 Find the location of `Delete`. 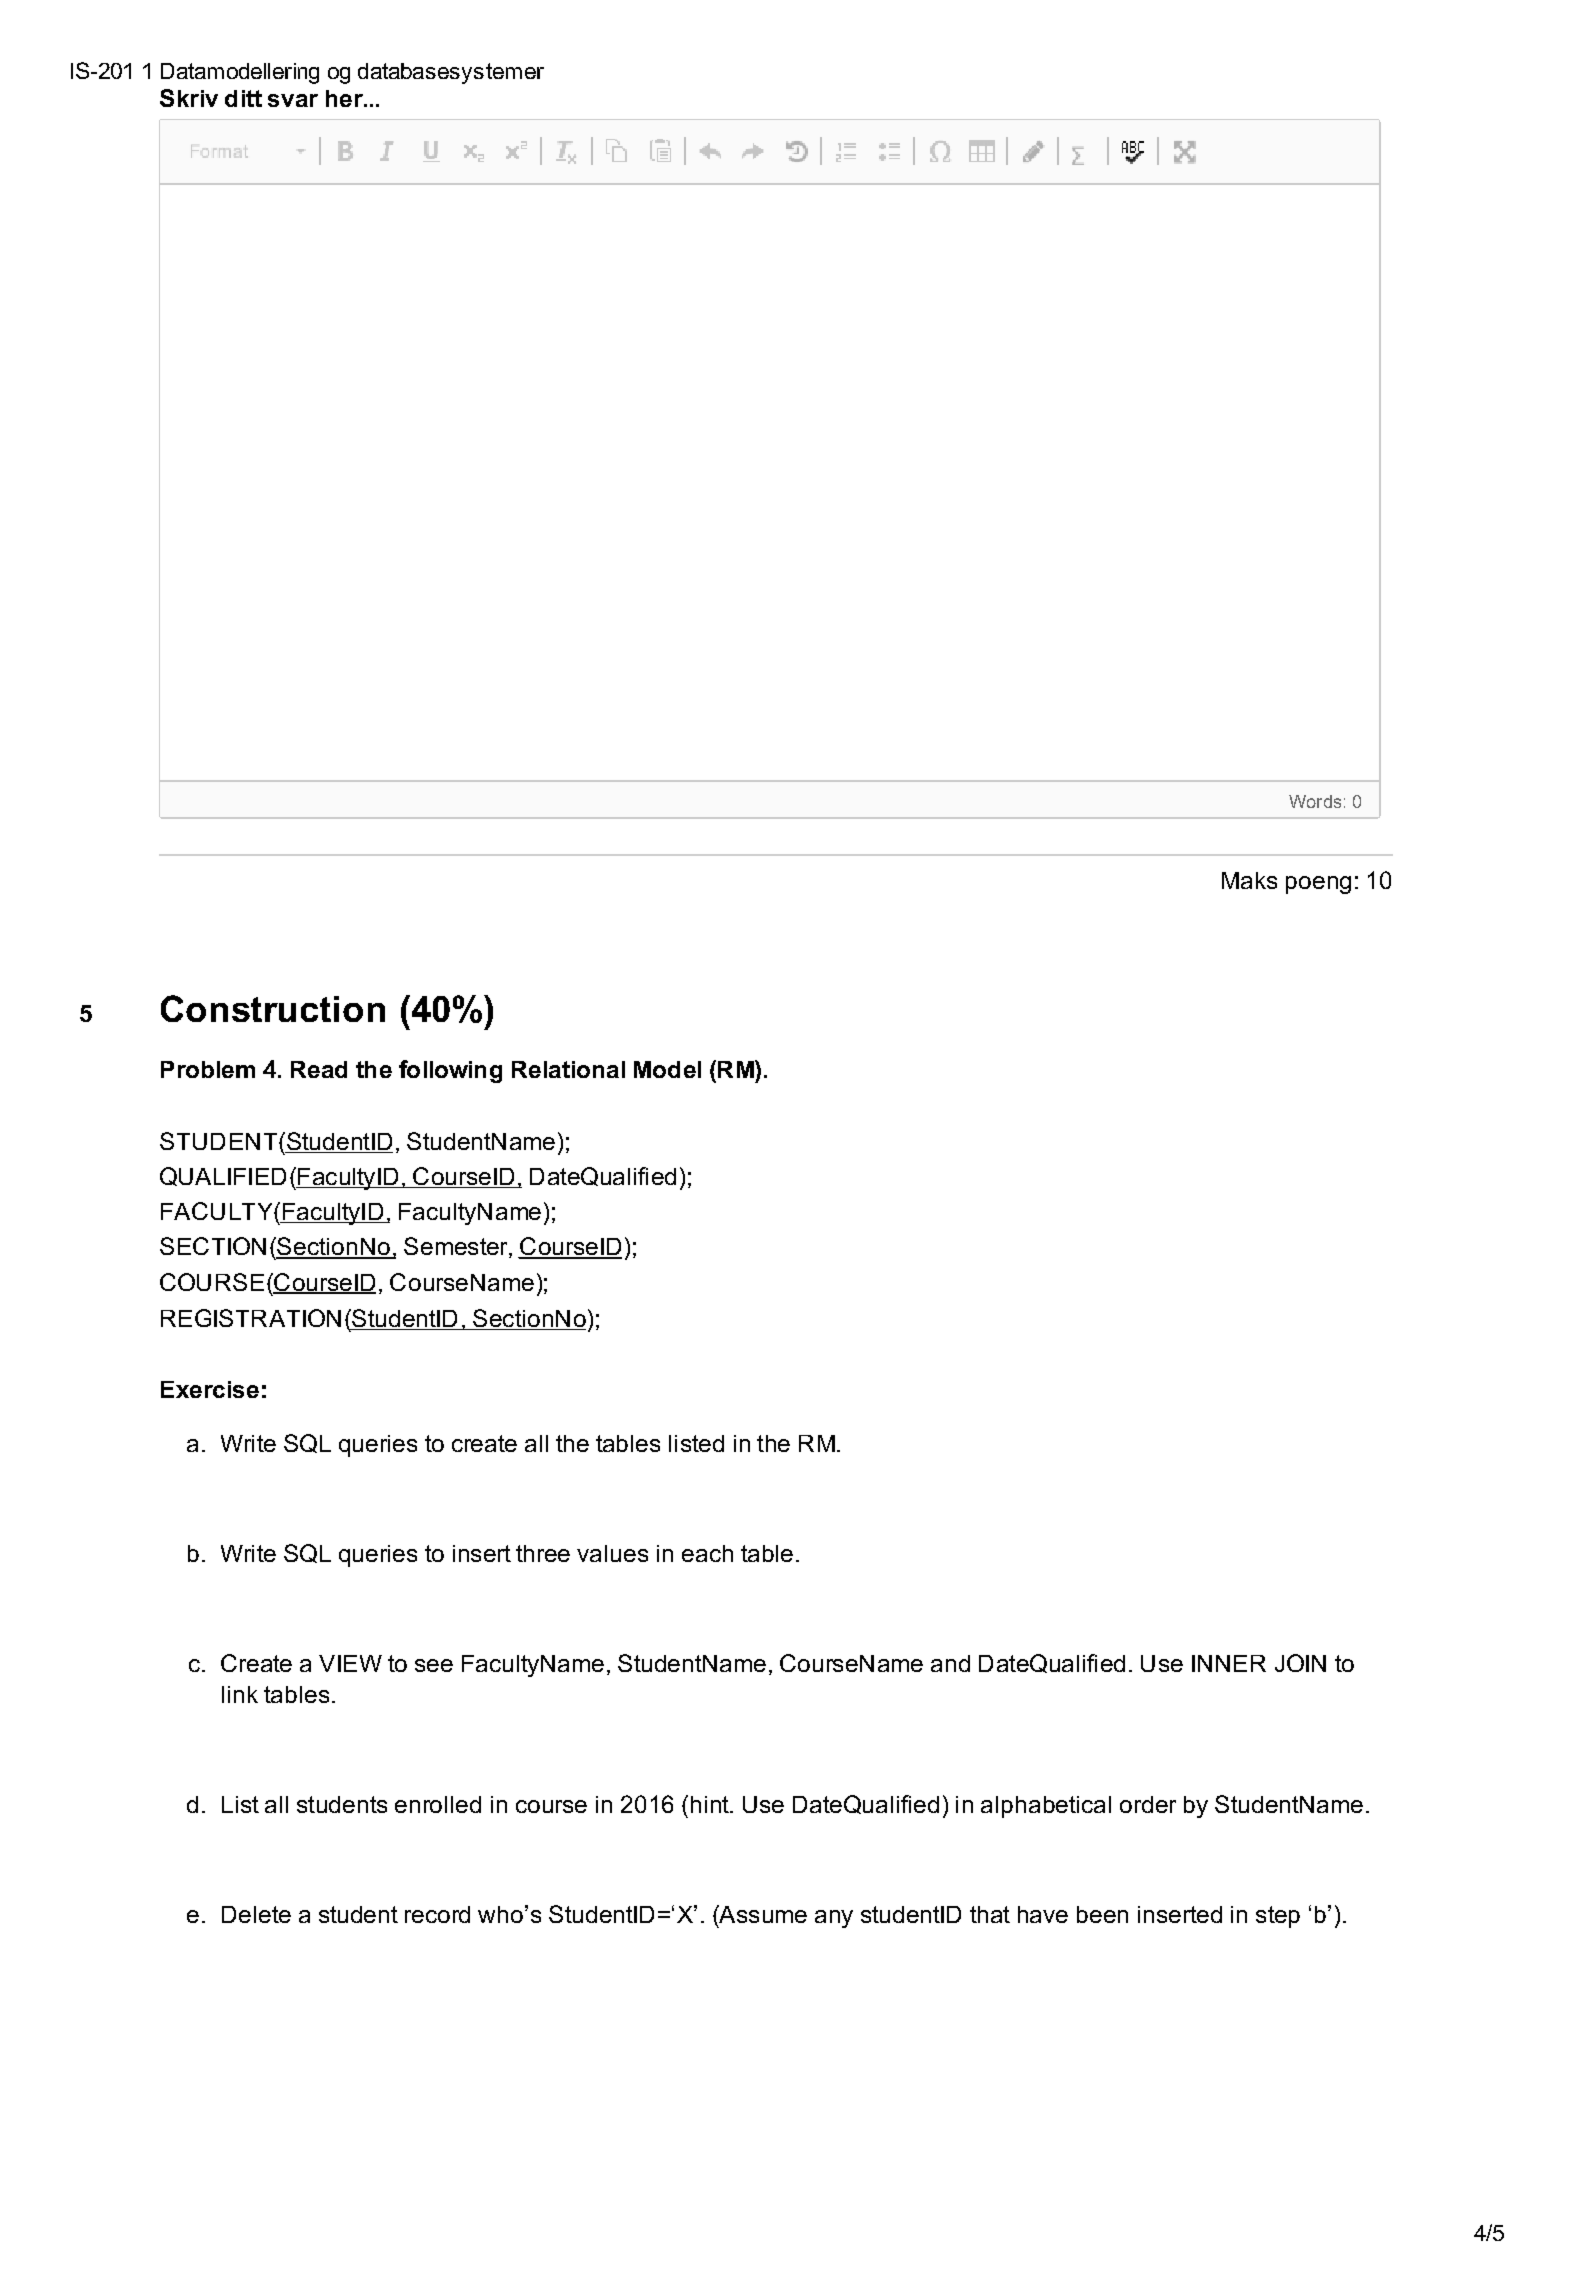

Delete is located at coordinates (256, 1914).
